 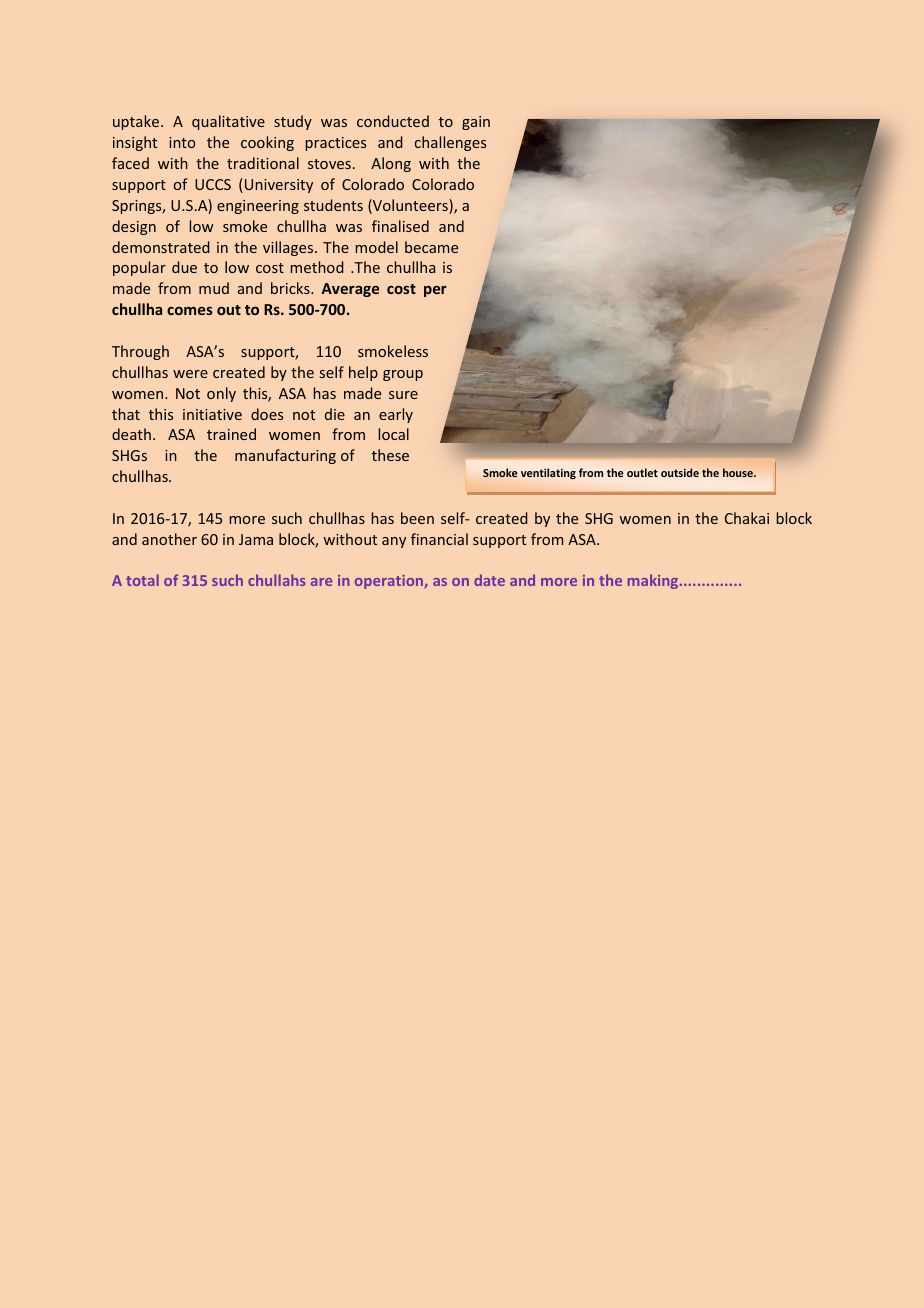 I want to click on Through, so click(x=140, y=352).
